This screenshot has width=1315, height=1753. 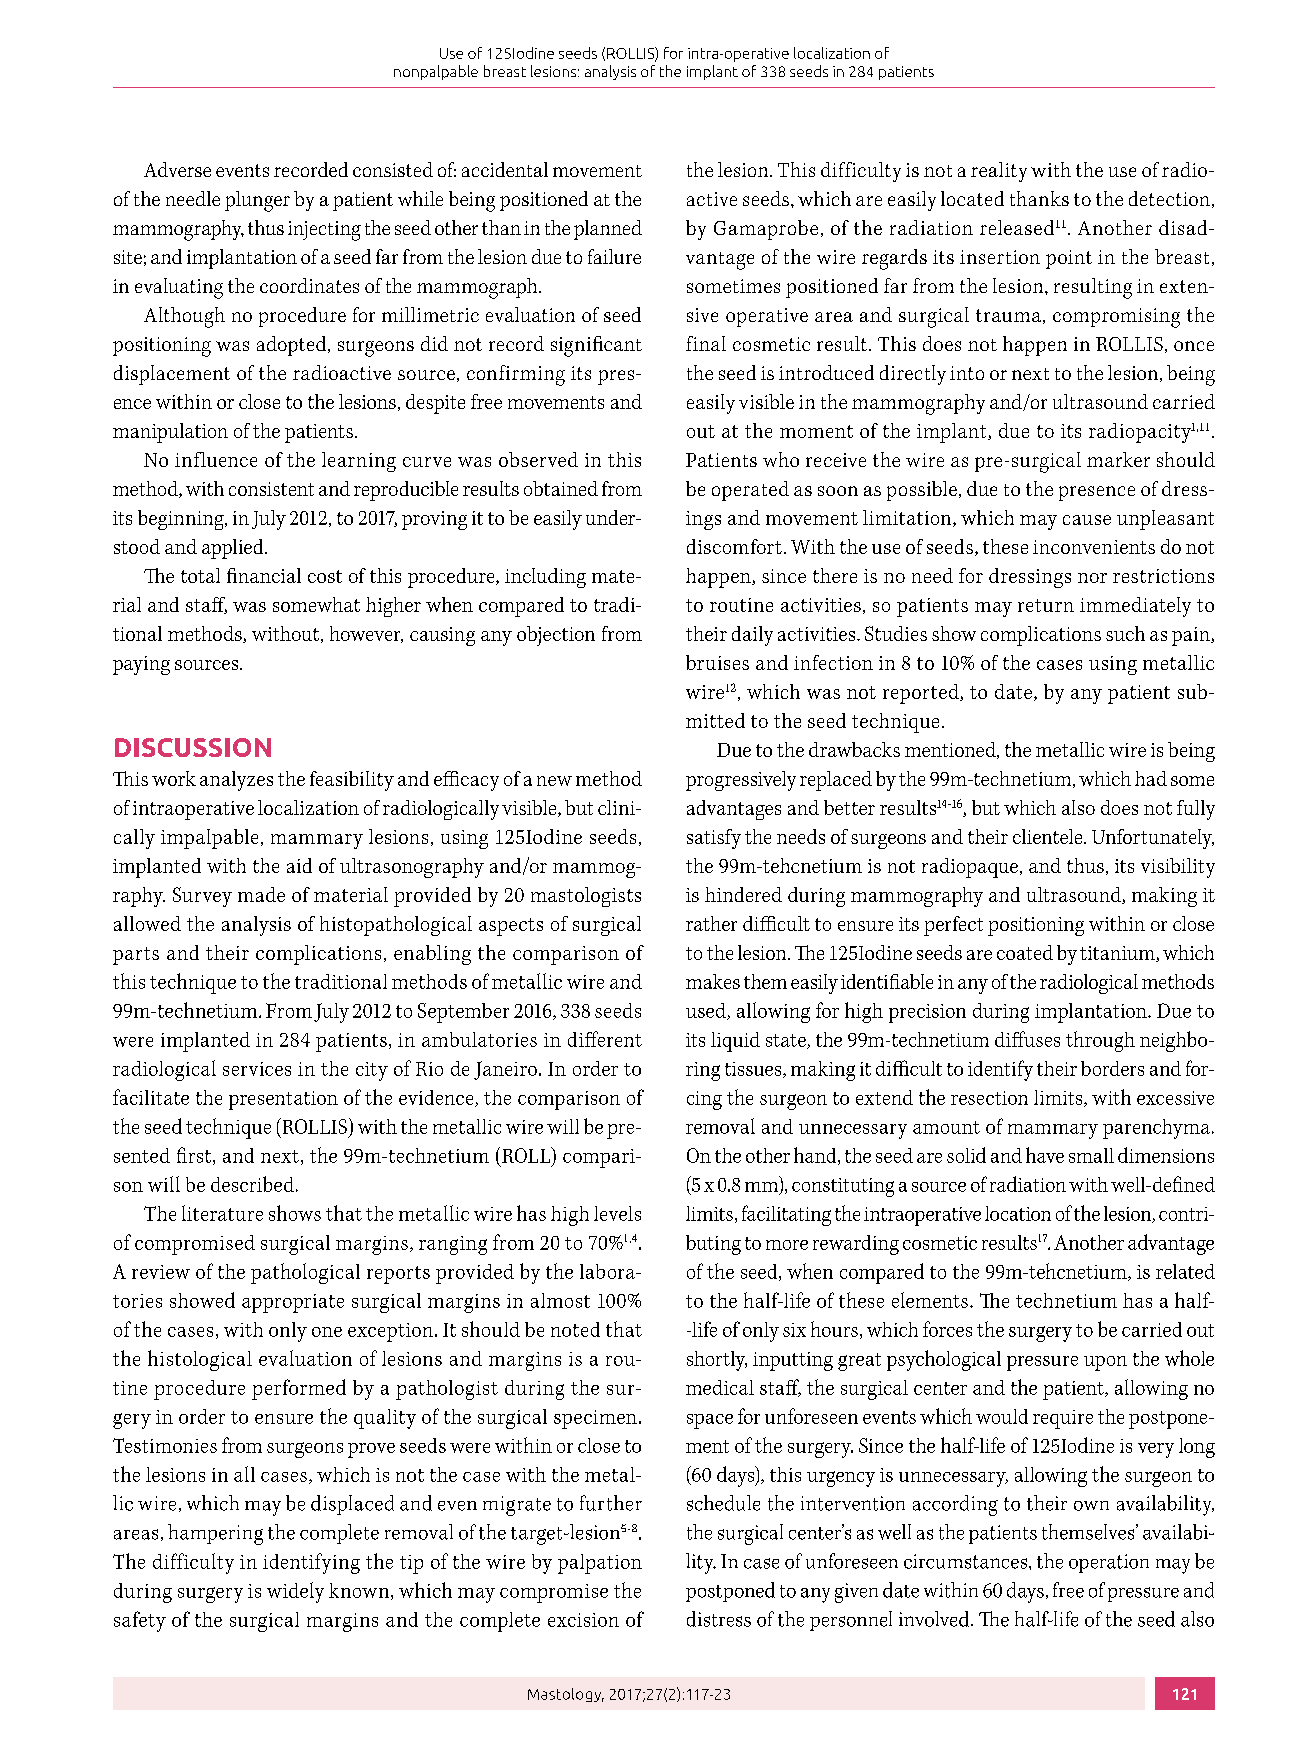 I want to click on planned, so click(x=608, y=230).
